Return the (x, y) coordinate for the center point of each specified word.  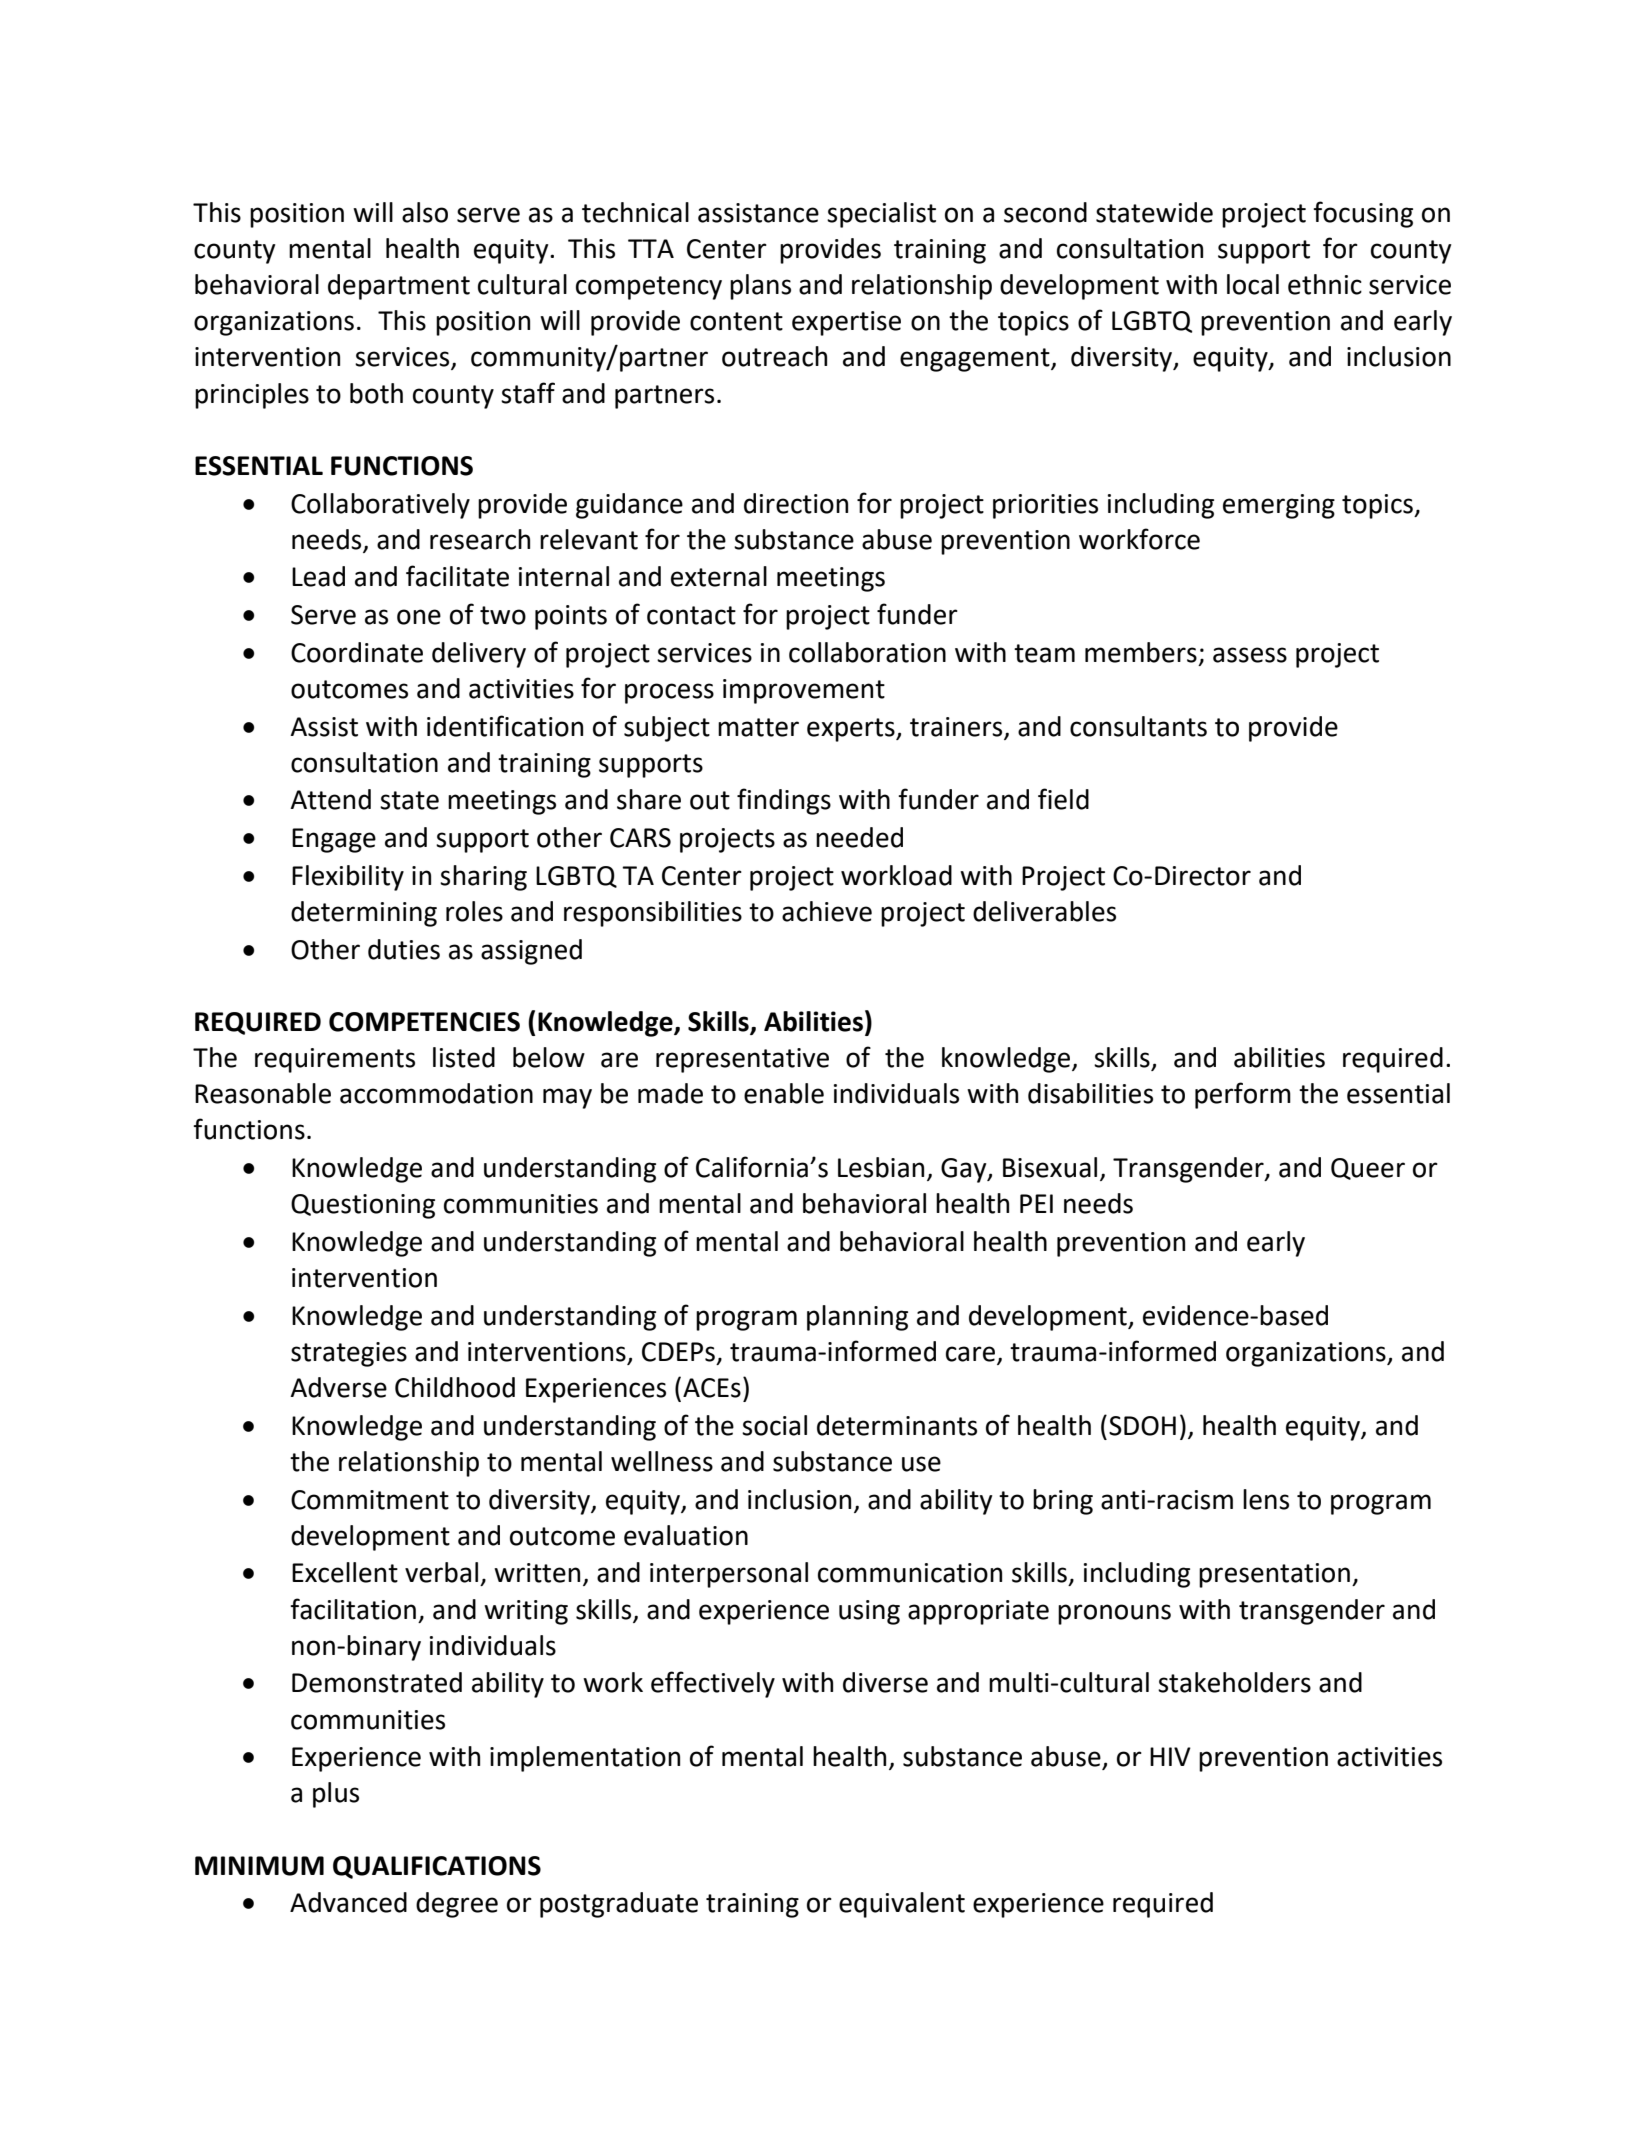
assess (1250, 655)
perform (1243, 1095)
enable (784, 1093)
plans (760, 287)
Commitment (370, 1500)
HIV (1170, 1756)
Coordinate (357, 652)
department (399, 287)
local (1253, 284)
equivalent (902, 1905)
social (774, 1425)
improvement (804, 691)
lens (1266, 1499)
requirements (335, 1060)
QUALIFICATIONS (437, 1867)
